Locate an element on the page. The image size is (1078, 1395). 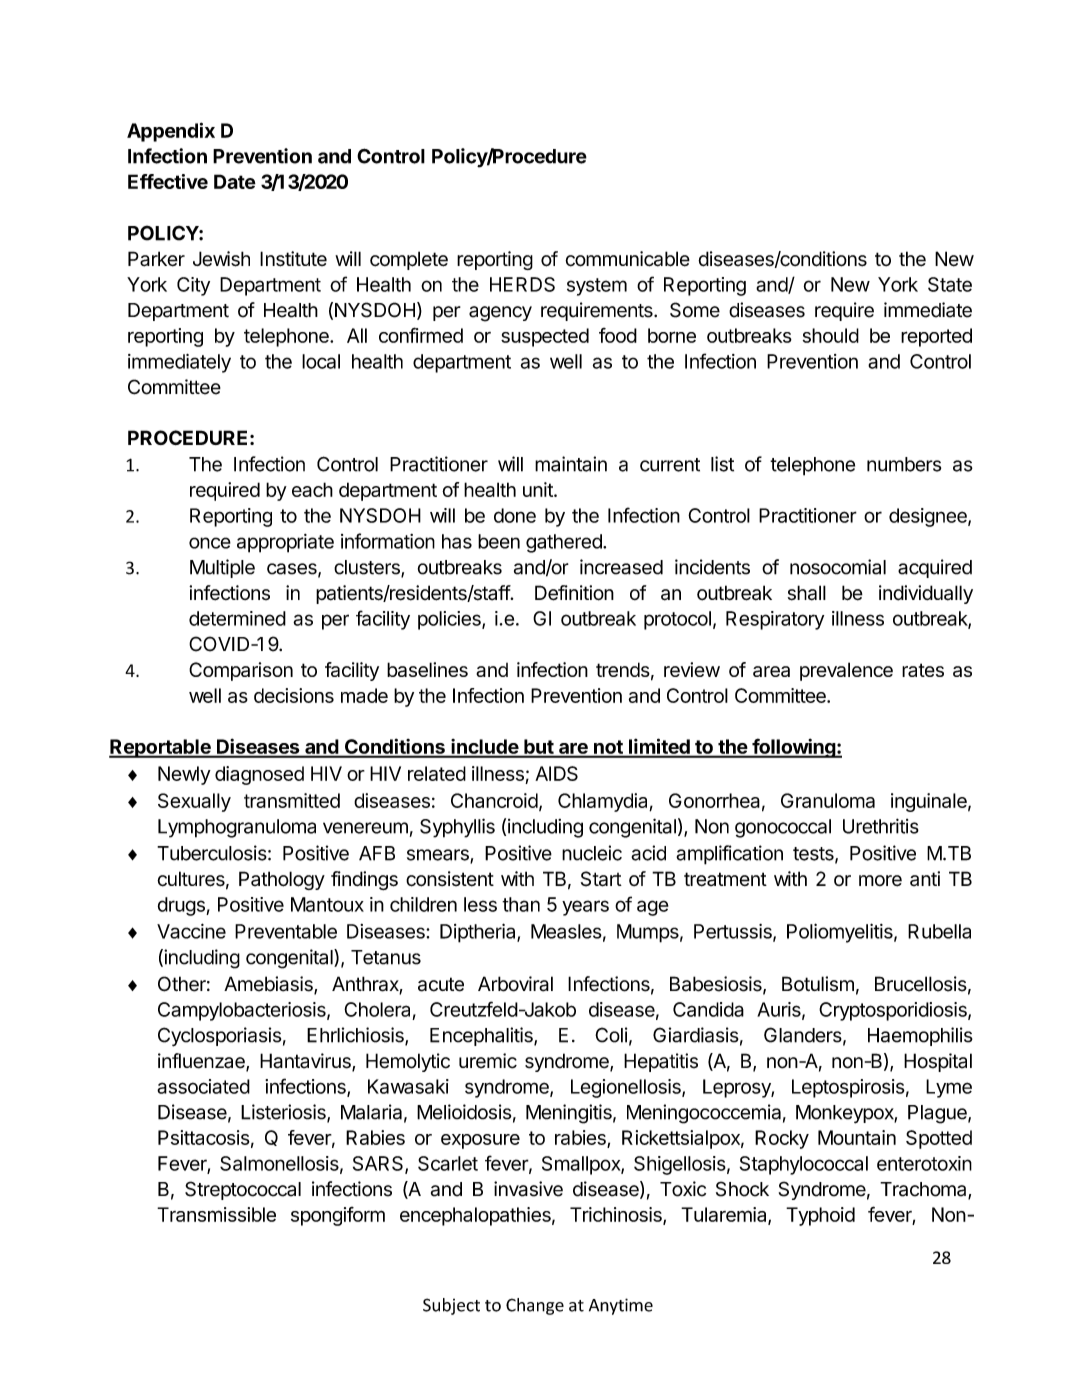
Transmissible is located at coordinates (216, 1214).
